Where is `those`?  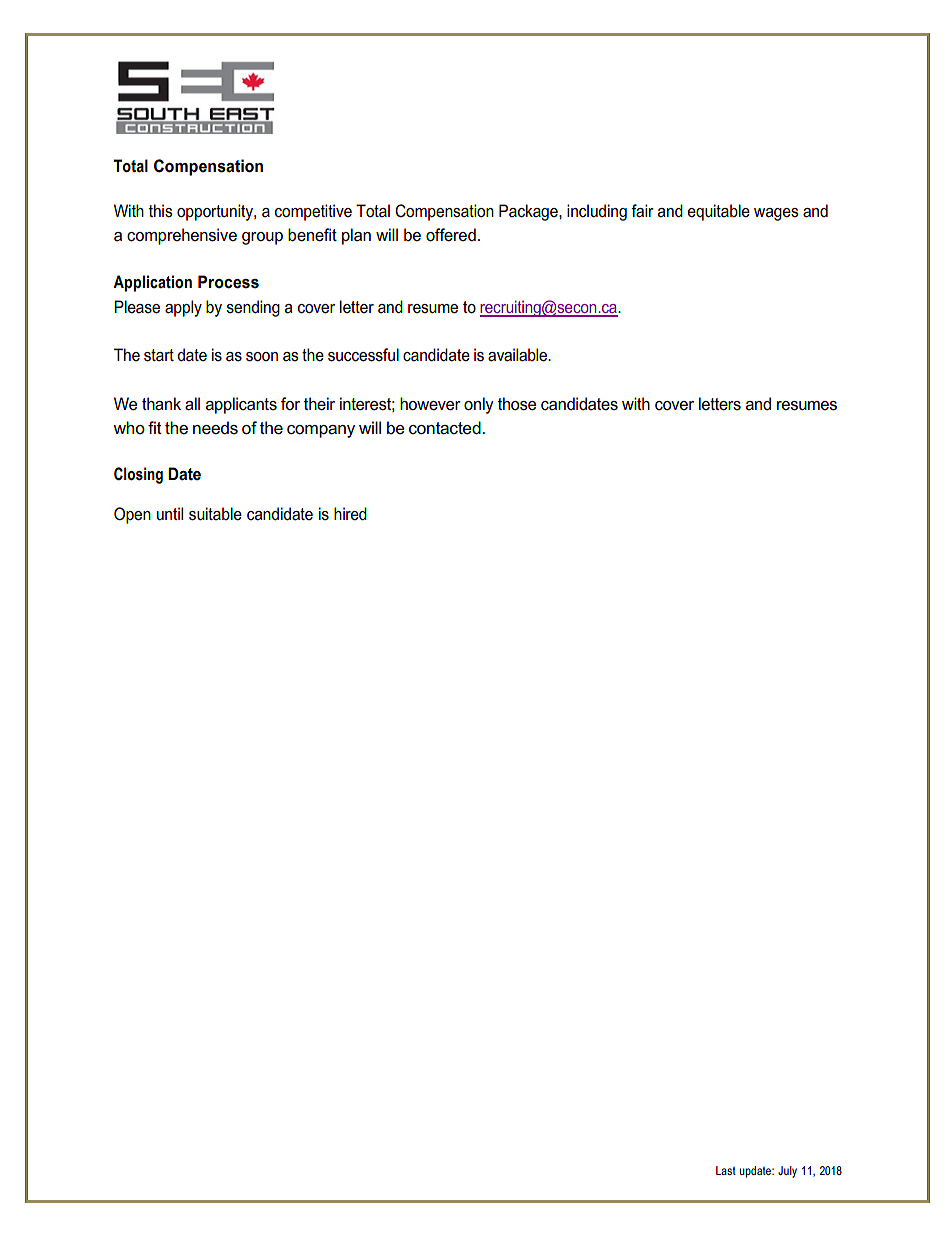 those is located at coordinates (517, 404).
